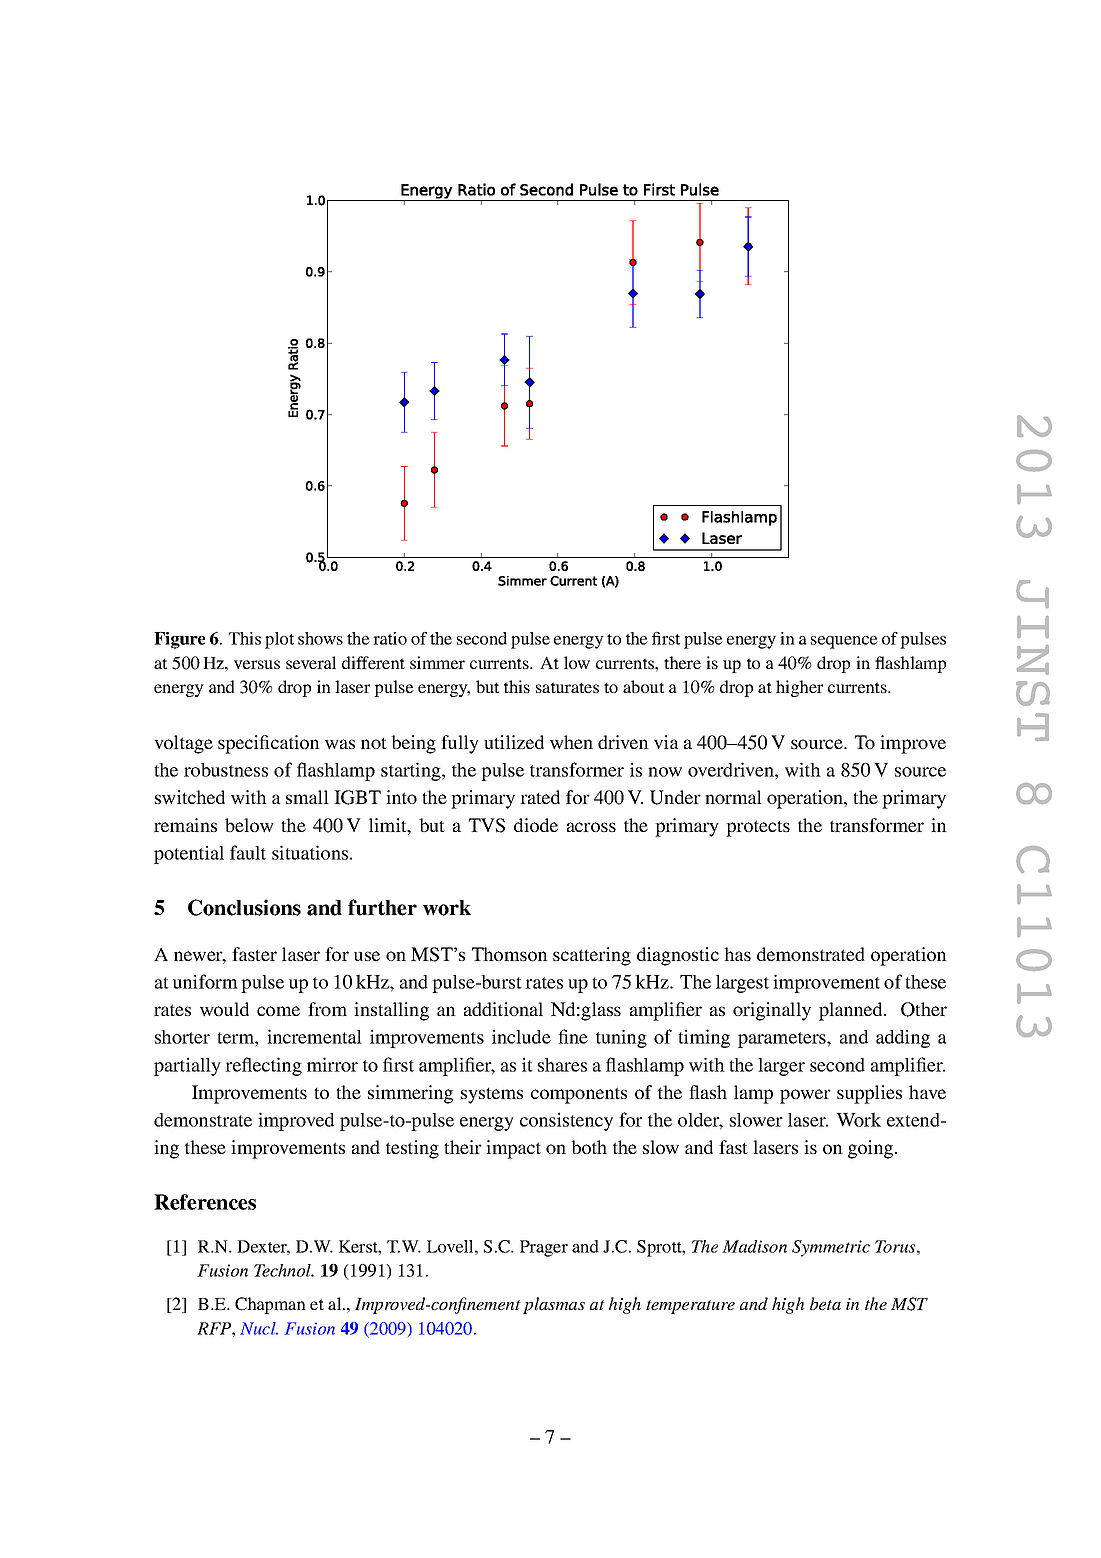 This page has height=1558, width=1101. Describe the element at coordinates (852, 1011) in the page. I see `planned` at that location.
